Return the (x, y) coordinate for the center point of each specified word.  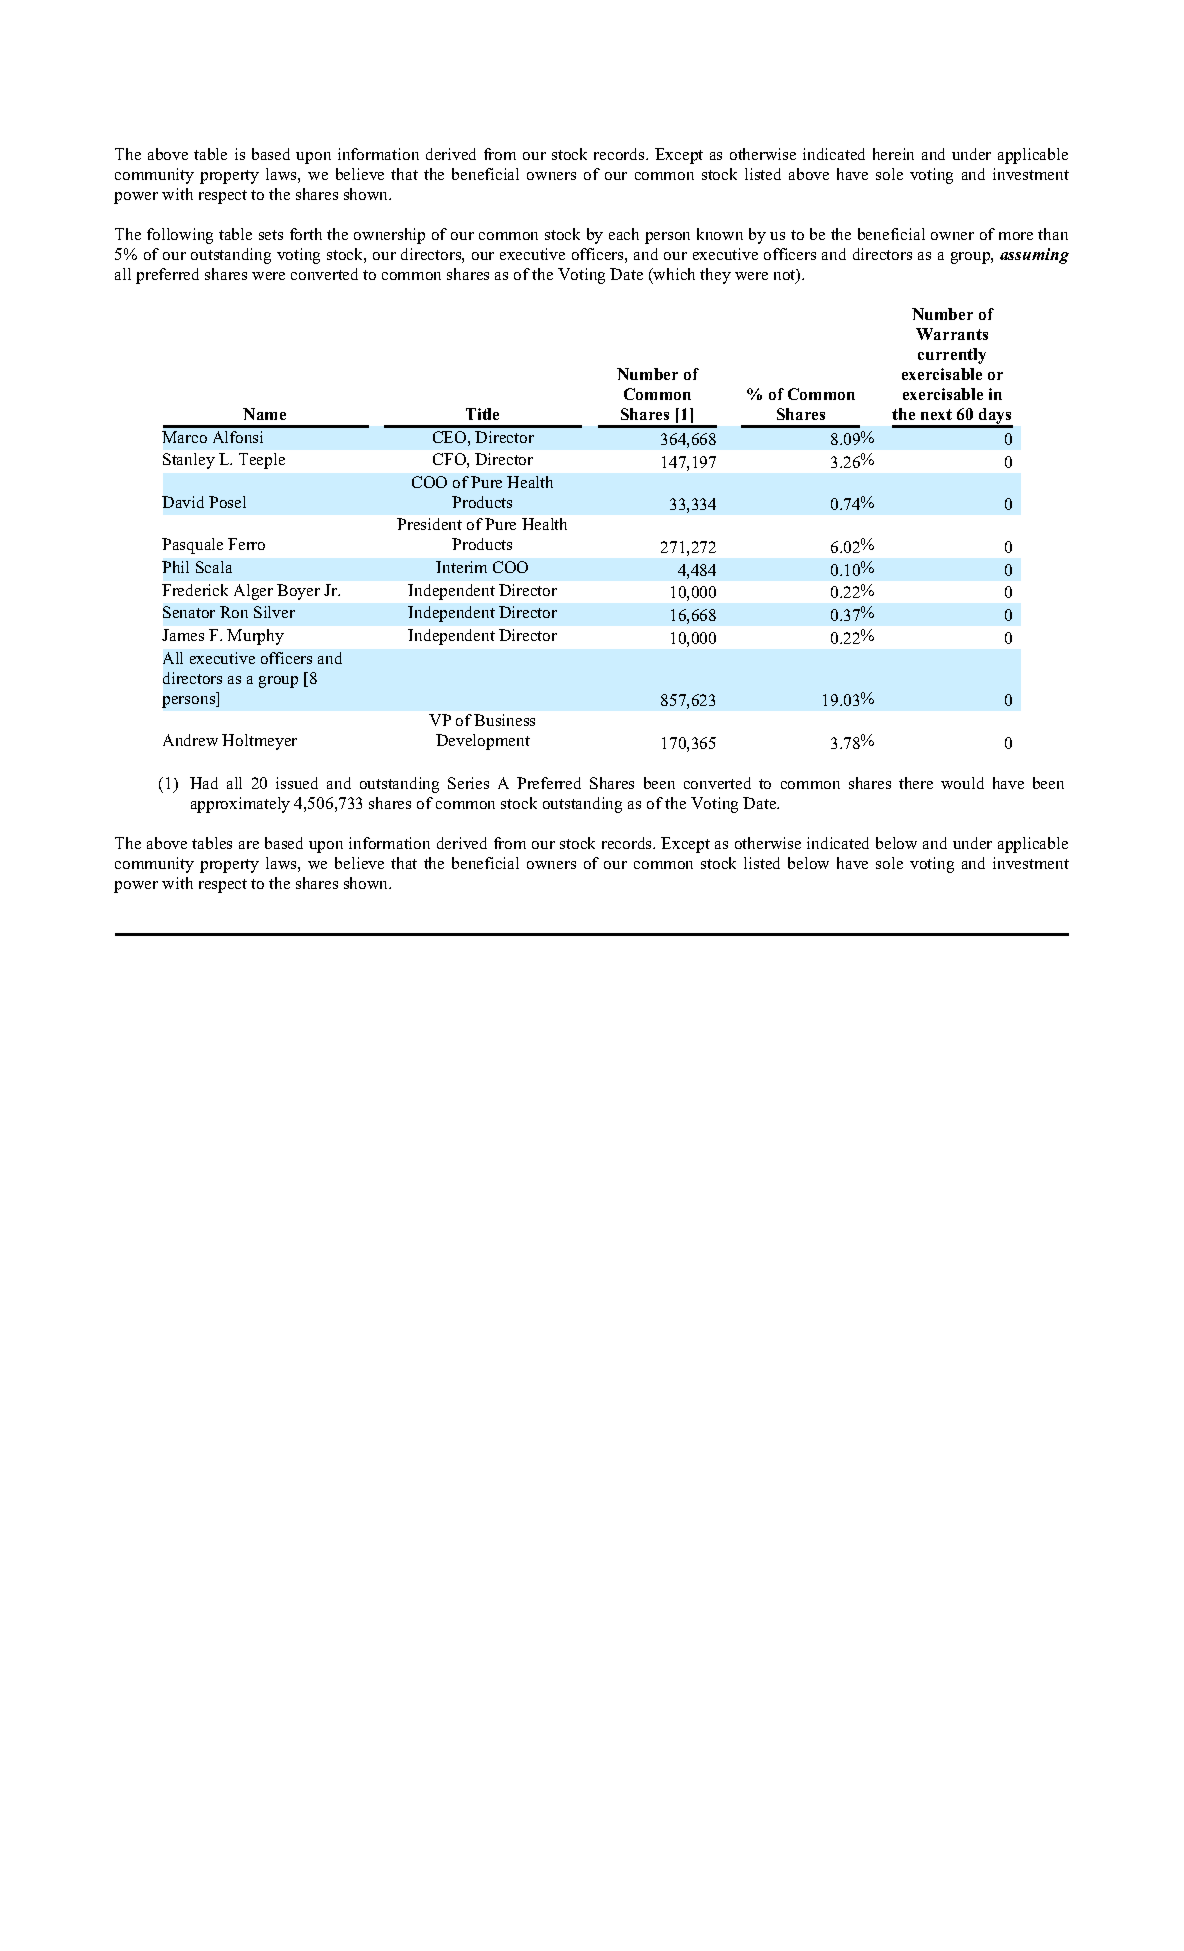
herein (893, 154)
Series (468, 783)
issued (297, 783)
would (962, 783)
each (624, 234)
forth (306, 234)
